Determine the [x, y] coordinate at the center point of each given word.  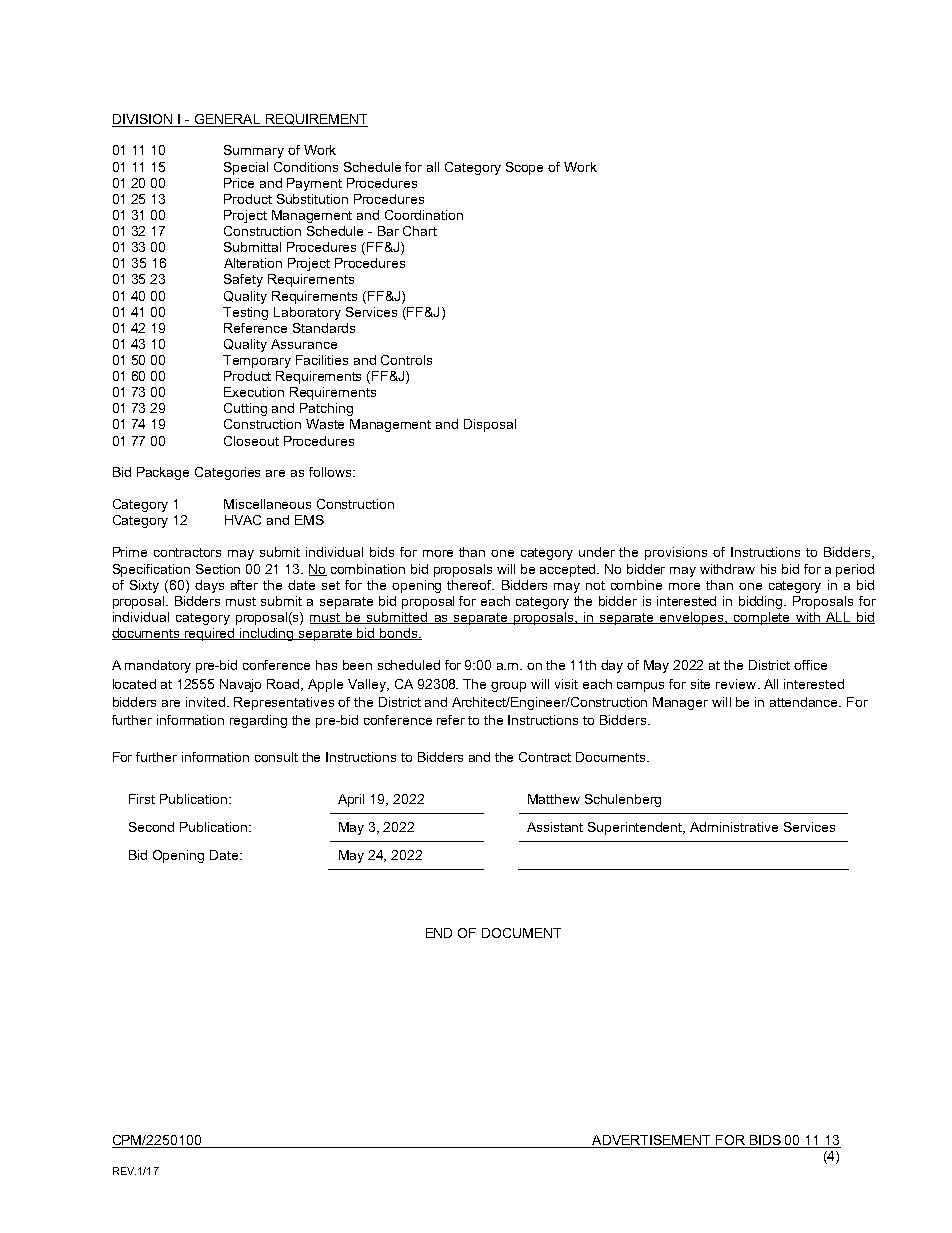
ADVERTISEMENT [652, 1141]
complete [761, 618]
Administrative [734, 827]
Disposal [490, 425]
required [210, 634]
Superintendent [636, 828]
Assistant [555, 827]
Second [151, 827]
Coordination [424, 215]
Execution [254, 392]
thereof [470, 585]
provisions [676, 553]
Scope [524, 168]
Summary [254, 151]
